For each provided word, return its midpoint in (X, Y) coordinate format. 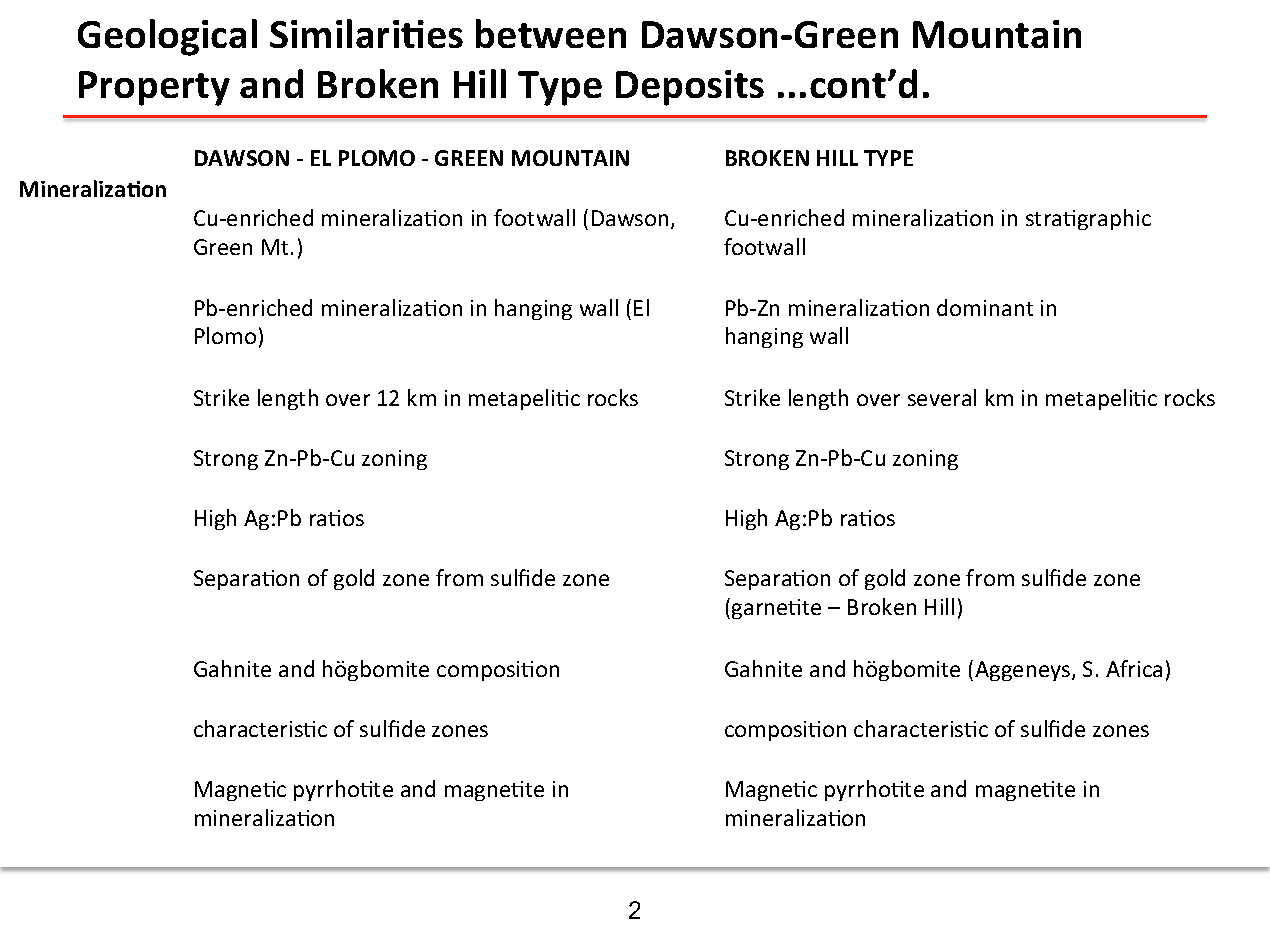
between (551, 33)
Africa (1134, 668)
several (942, 397)
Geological (167, 37)
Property (154, 88)
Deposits (690, 88)
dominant (985, 307)
